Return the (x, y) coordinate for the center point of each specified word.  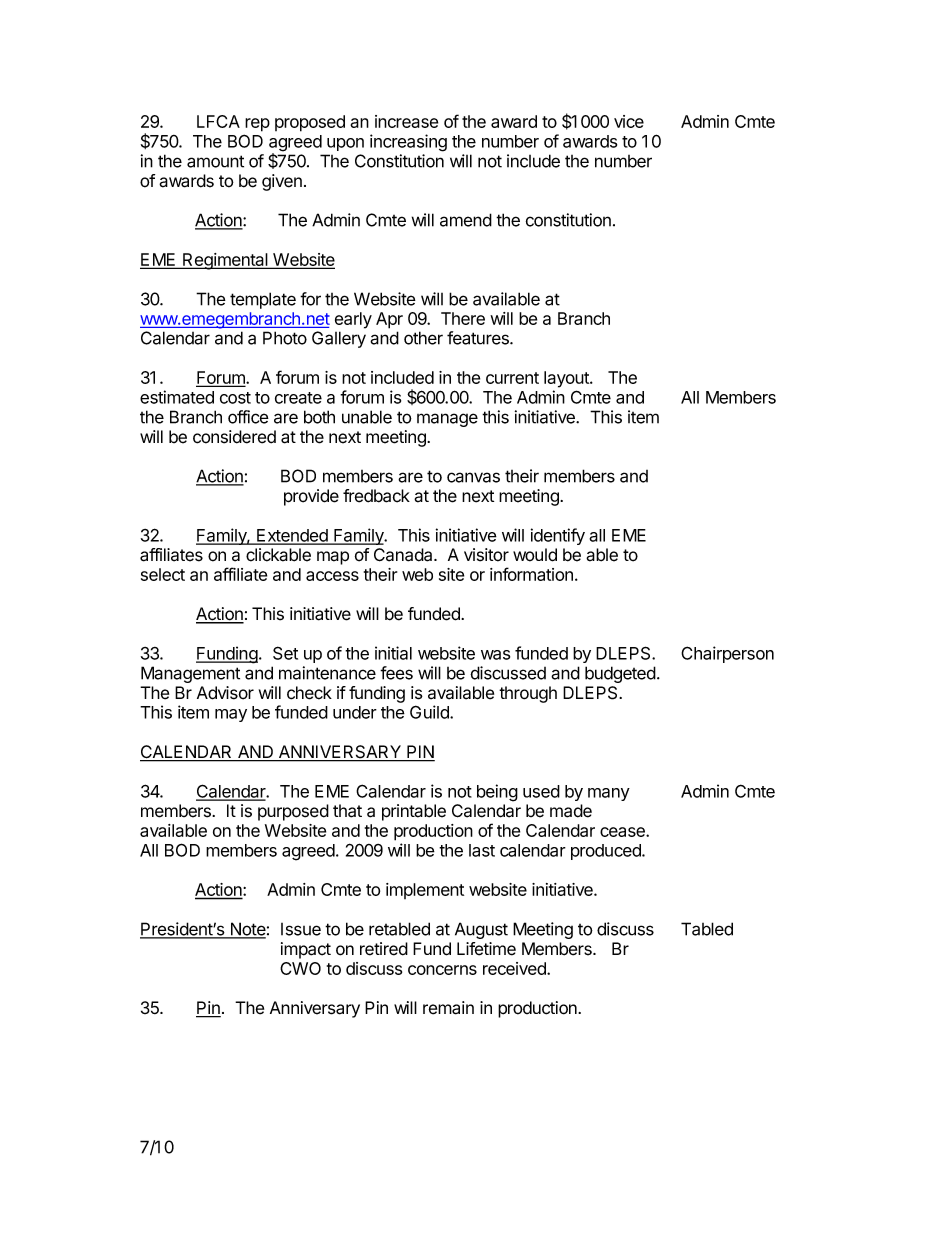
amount (215, 161)
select (163, 574)
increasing (408, 143)
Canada (404, 555)
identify (558, 536)
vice (629, 121)
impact (306, 950)
